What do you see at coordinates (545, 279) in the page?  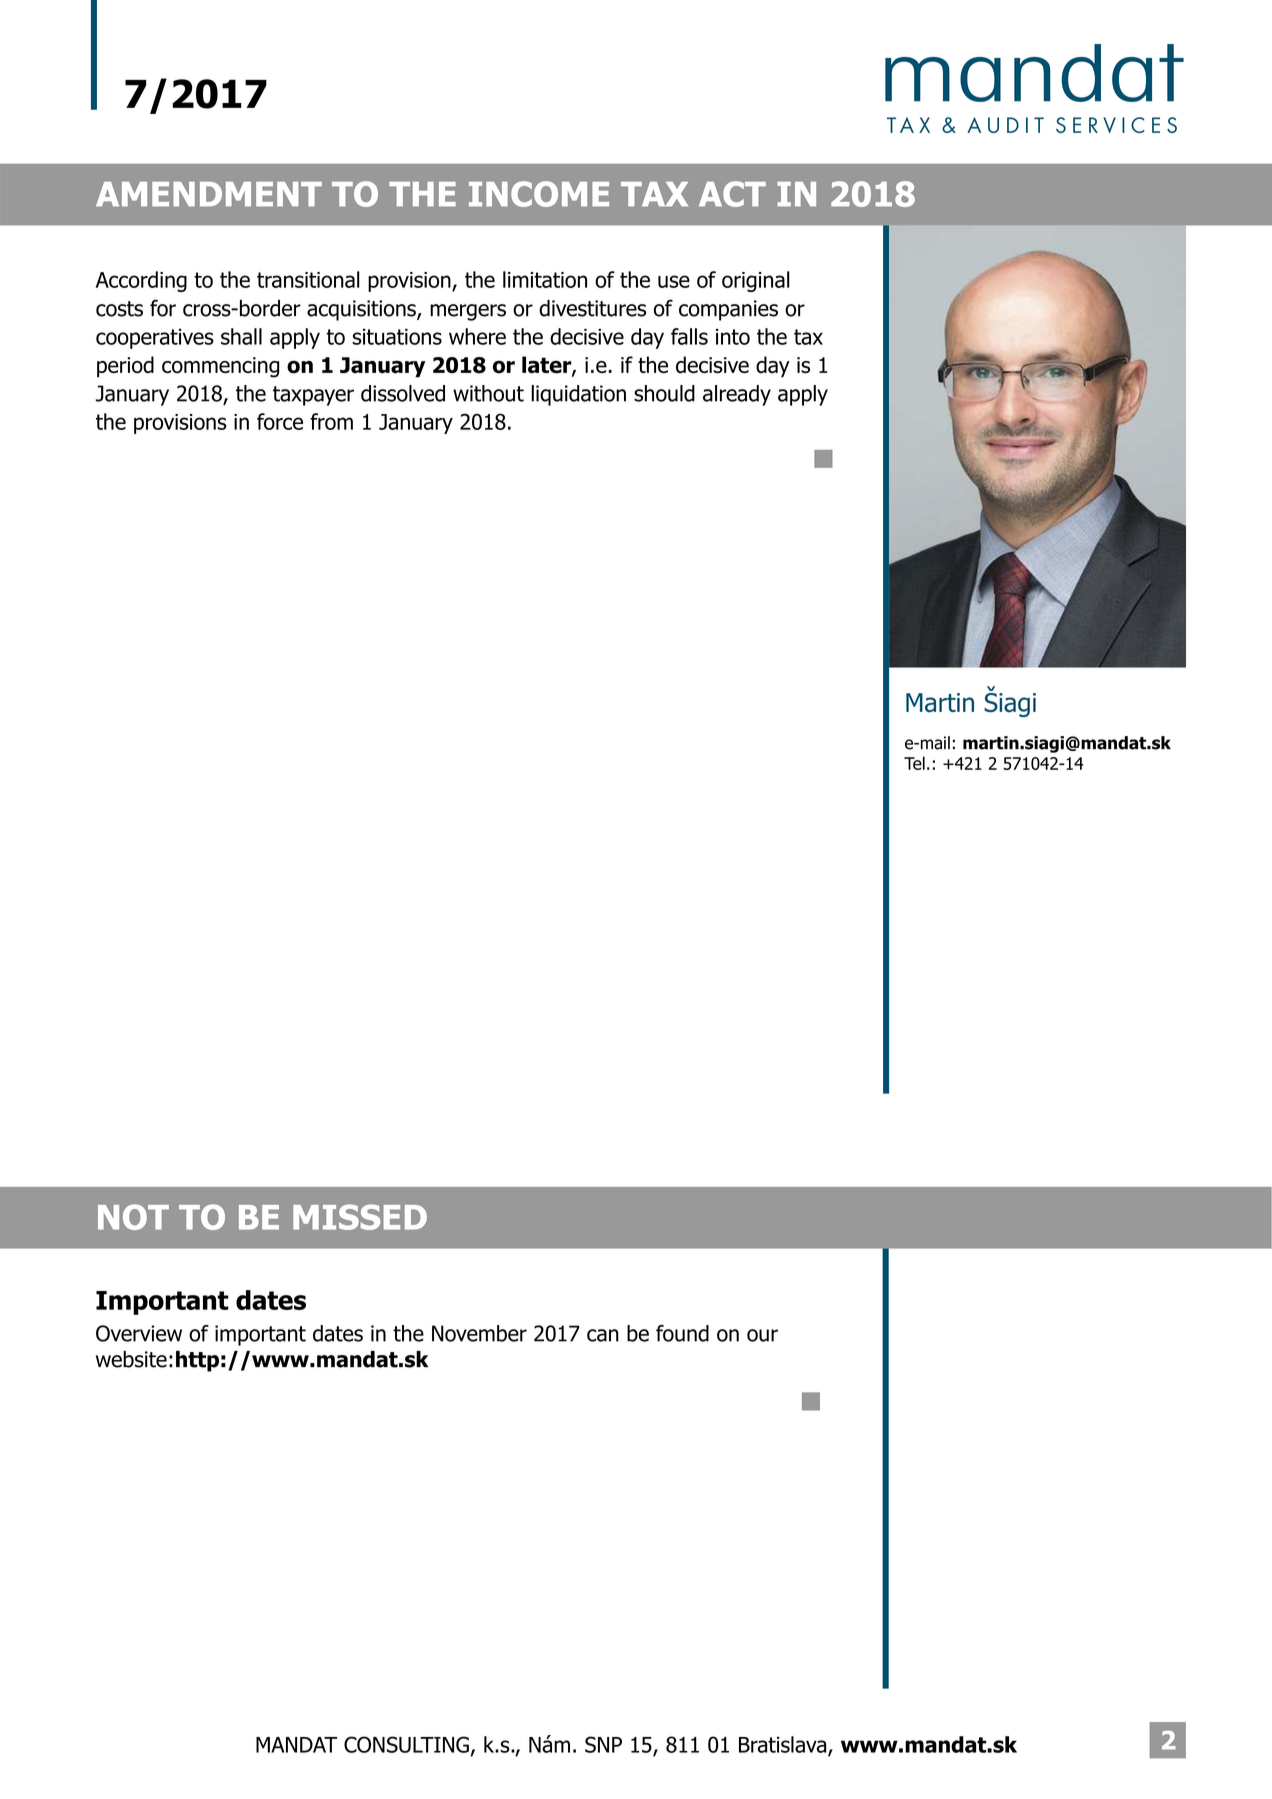 I see `limitation` at bounding box center [545, 279].
